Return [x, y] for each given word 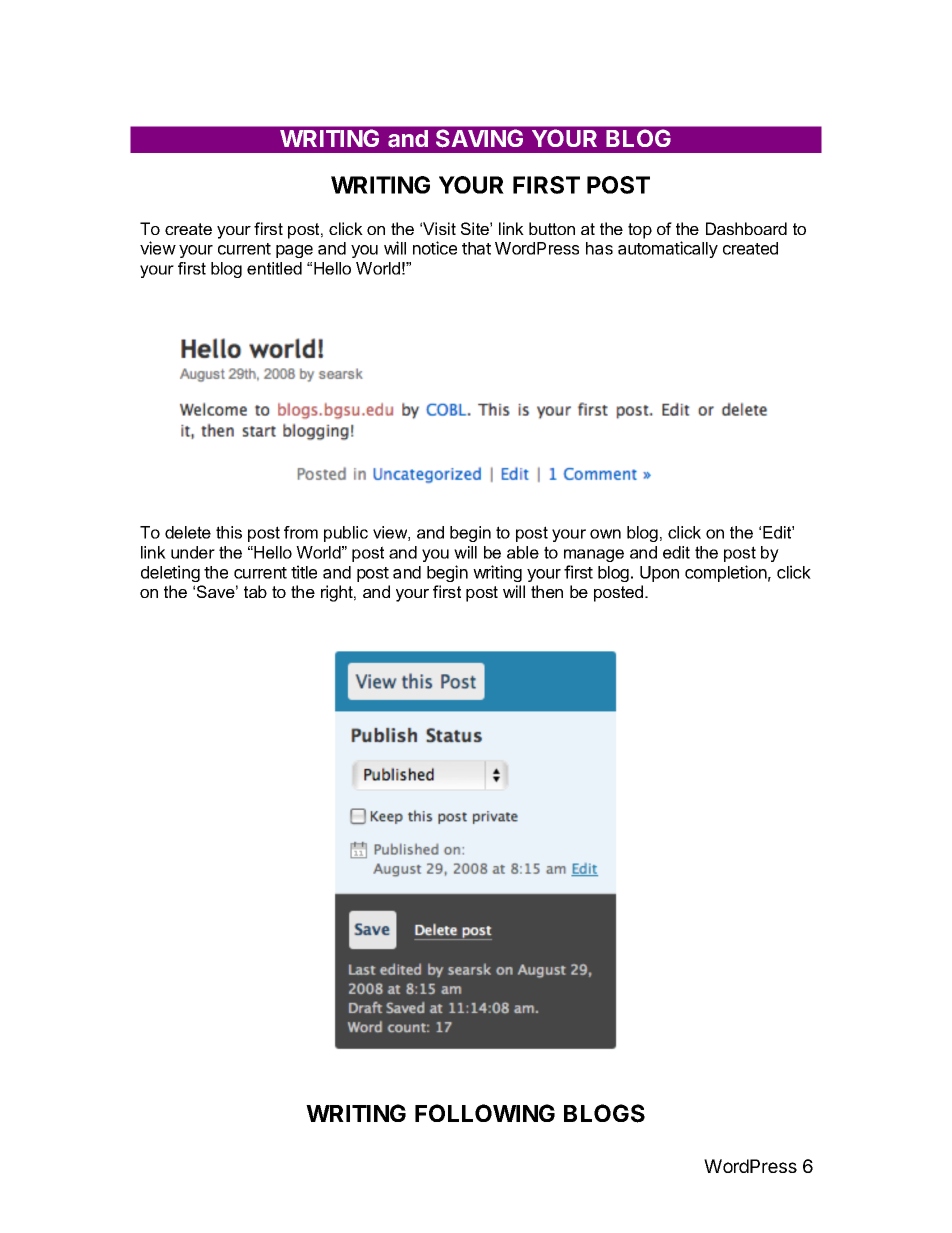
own [605, 534]
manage [594, 555]
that [476, 248]
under [193, 552]
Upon [659, 574]
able [523, 552]
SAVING [479, 138]
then [547, 591]
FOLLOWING [485, 1113]
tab [255, 591]
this [229, 532]
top [640, 231]
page [294, 251]
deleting [170, 573]
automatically [668, 249]
